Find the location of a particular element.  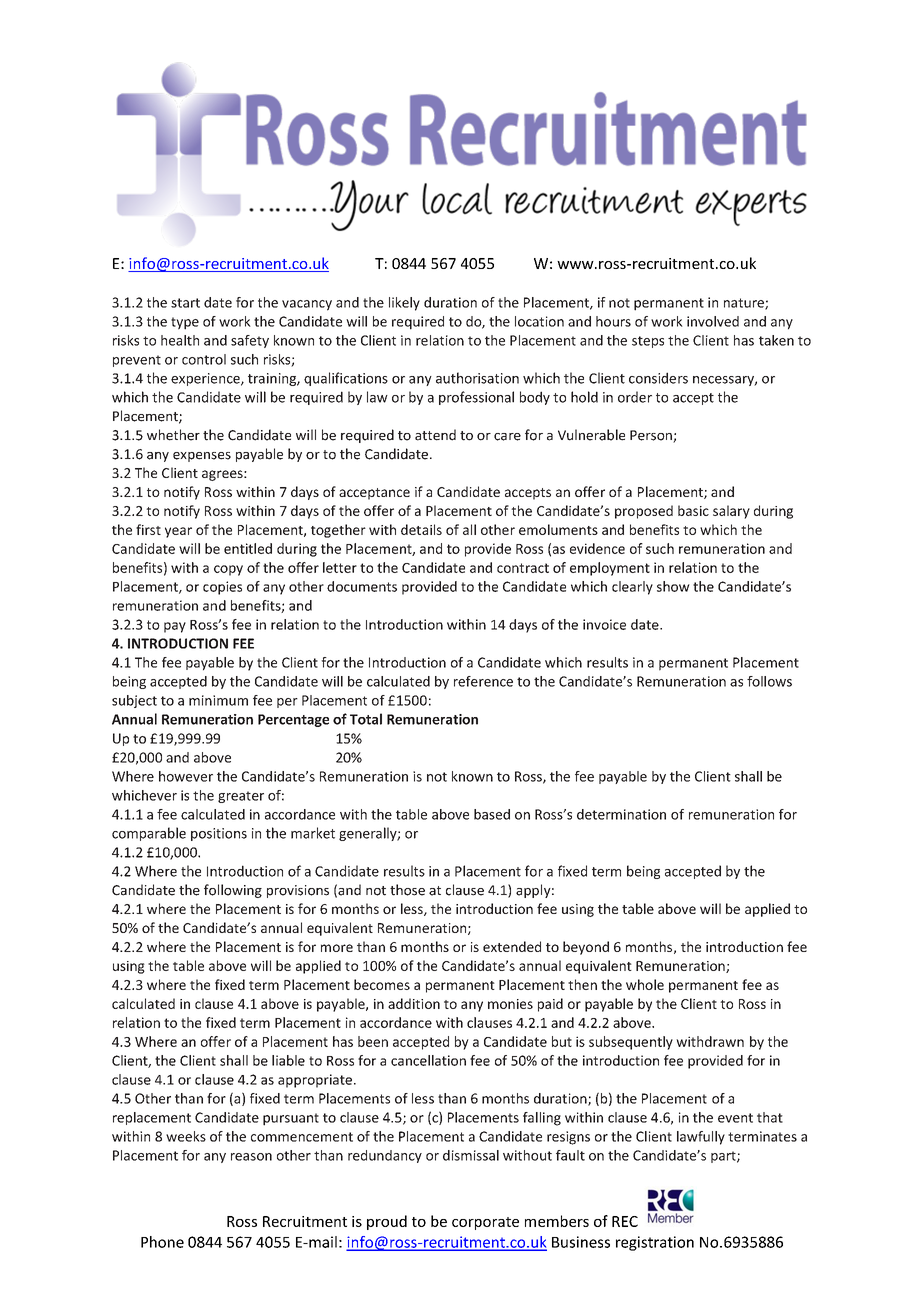

whole is located at coordinates (645, 984).
